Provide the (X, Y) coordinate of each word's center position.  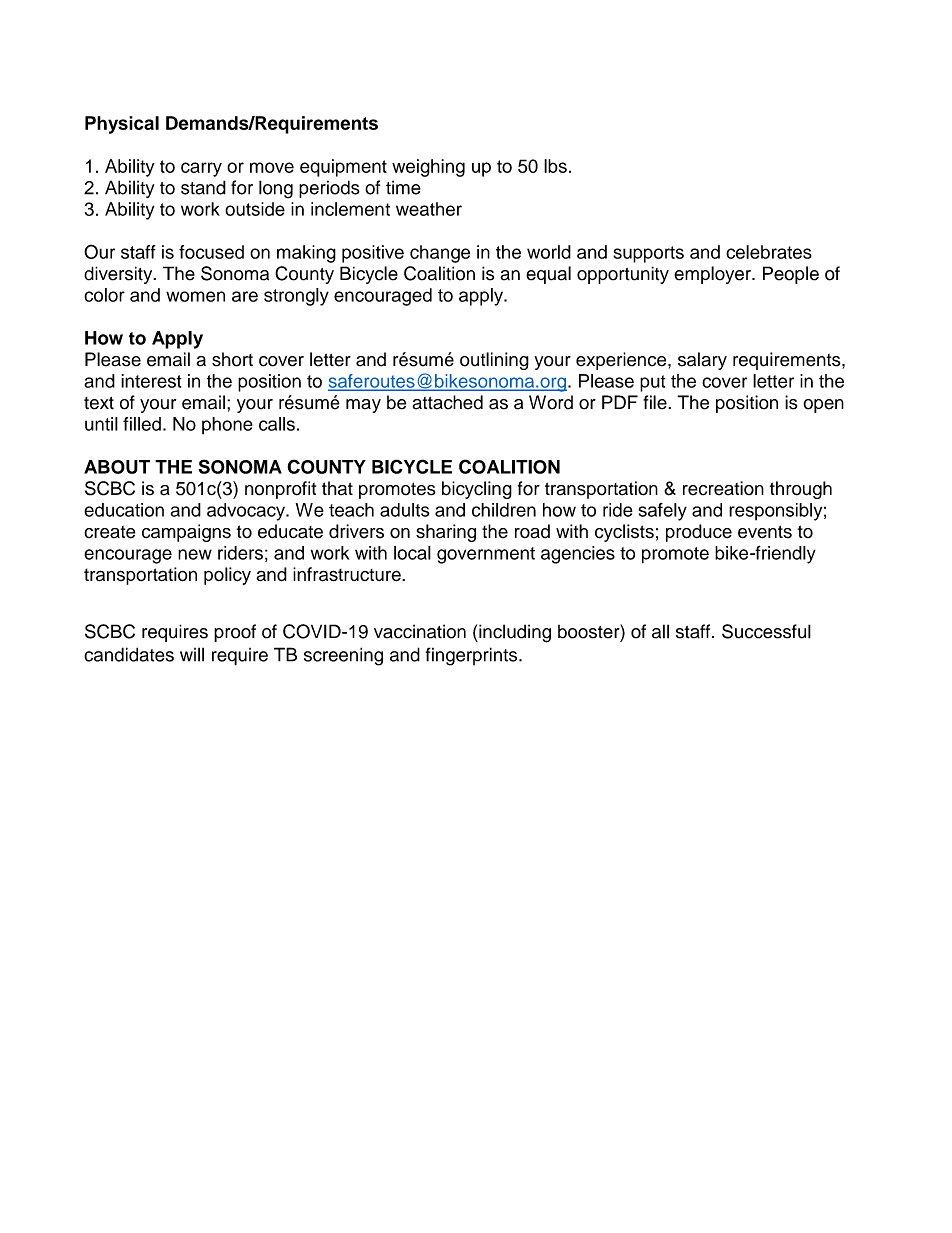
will (192, 654)
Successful (766, 631)
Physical (122, 125)
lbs (555, 166)
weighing (428, 168)
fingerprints (473, 656)
